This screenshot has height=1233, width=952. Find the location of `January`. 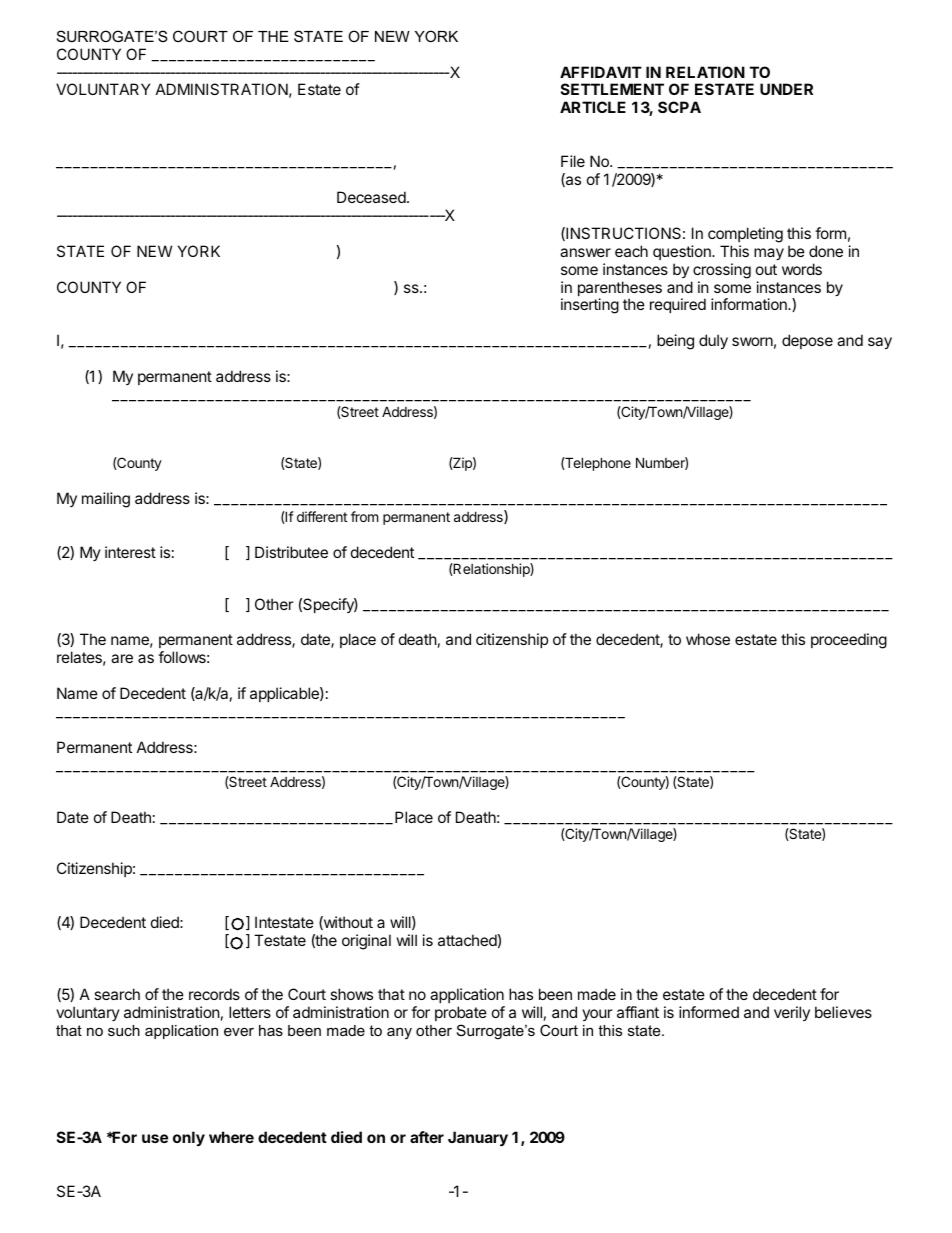

January is located at coordinates (478, 1138).
